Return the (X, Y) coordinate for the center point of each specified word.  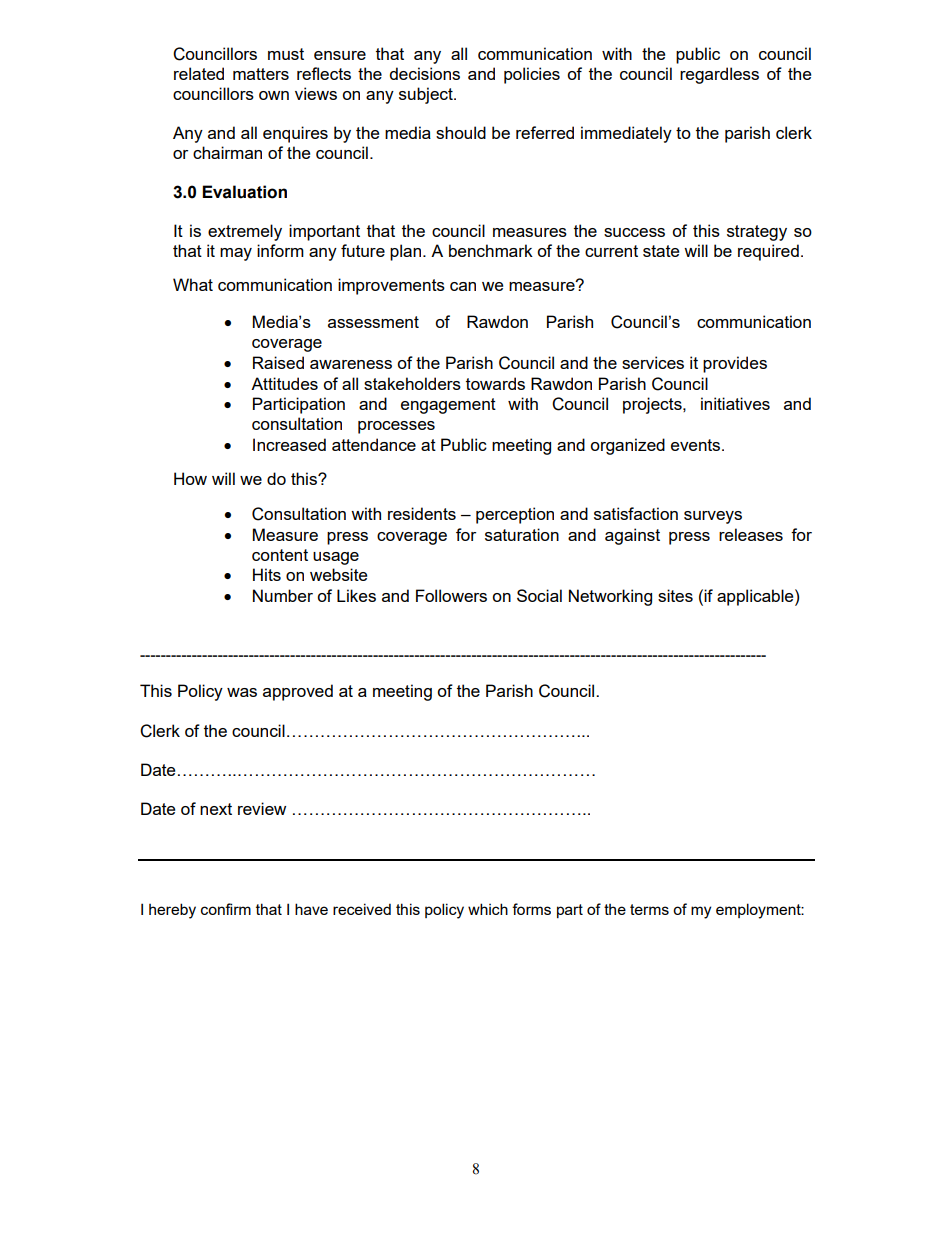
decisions (424, 73)
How (190, 478)
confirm (226, 909)
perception (515, 515)
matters (261, 74)
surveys (713, 517)
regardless (719, 75)
